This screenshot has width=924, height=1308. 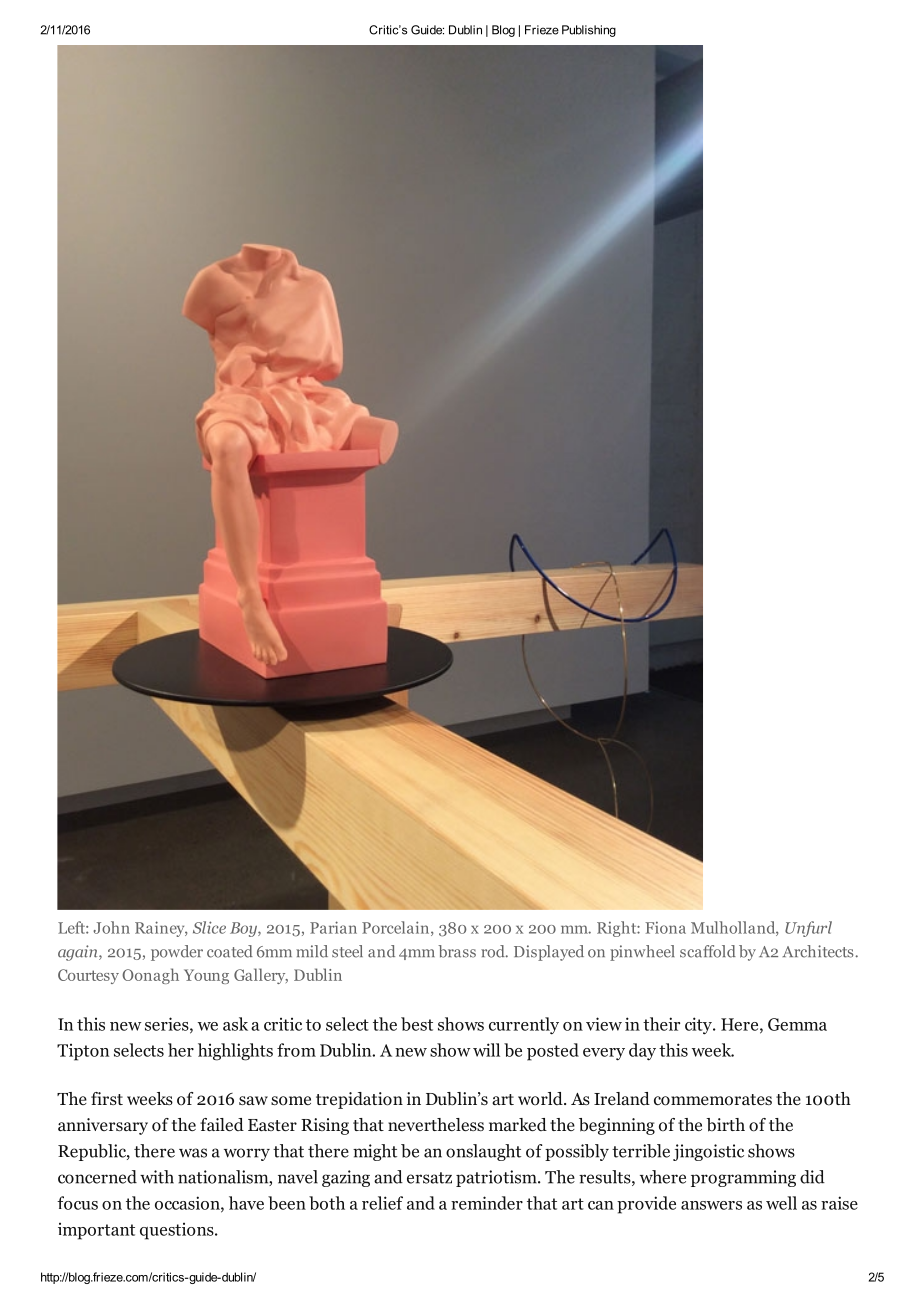 I want to click on Porcelain, so click(x=397, y=928).
